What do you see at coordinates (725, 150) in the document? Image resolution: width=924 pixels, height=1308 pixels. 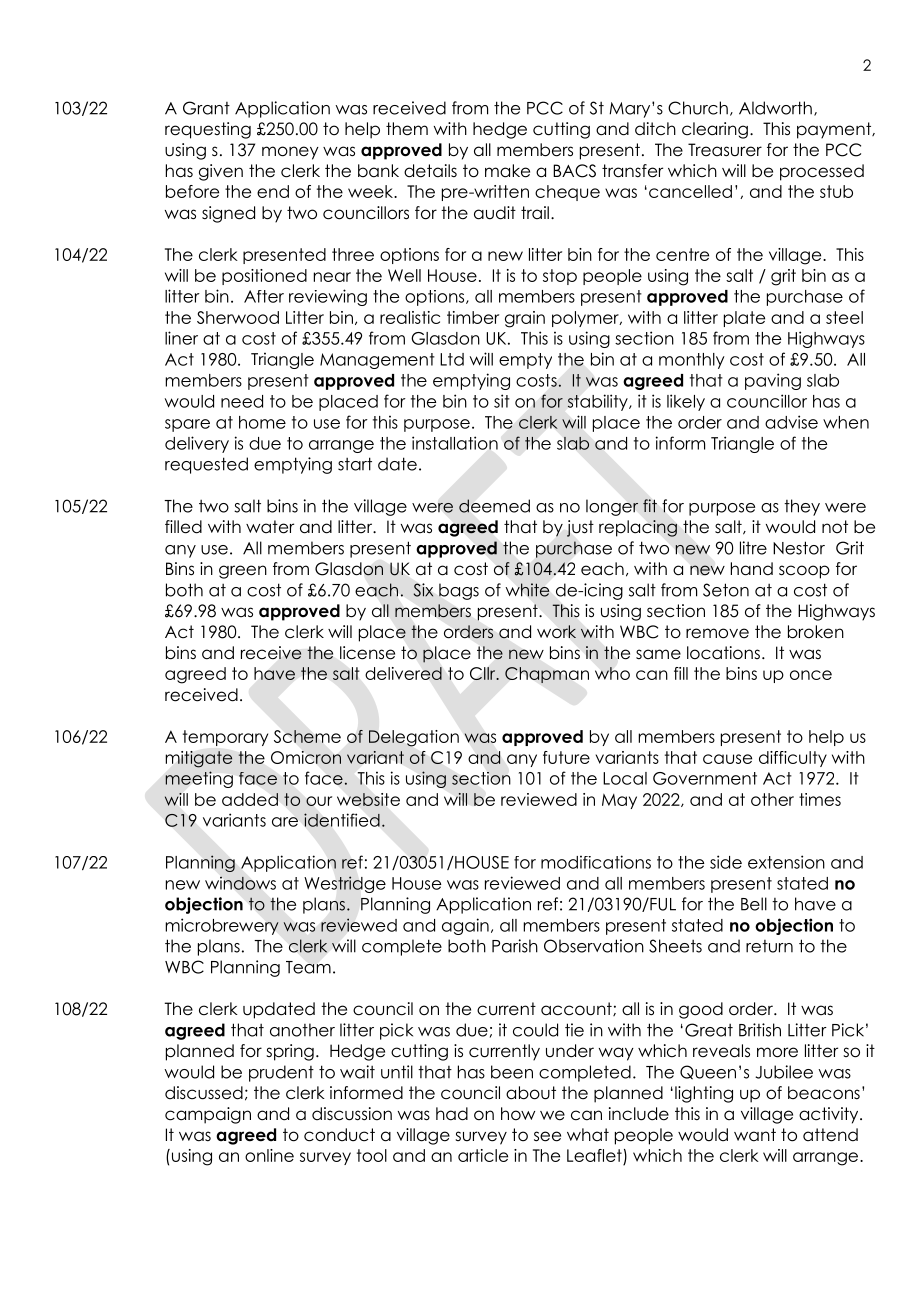 I see `Treasurer` at bounding box center [725, 150].
